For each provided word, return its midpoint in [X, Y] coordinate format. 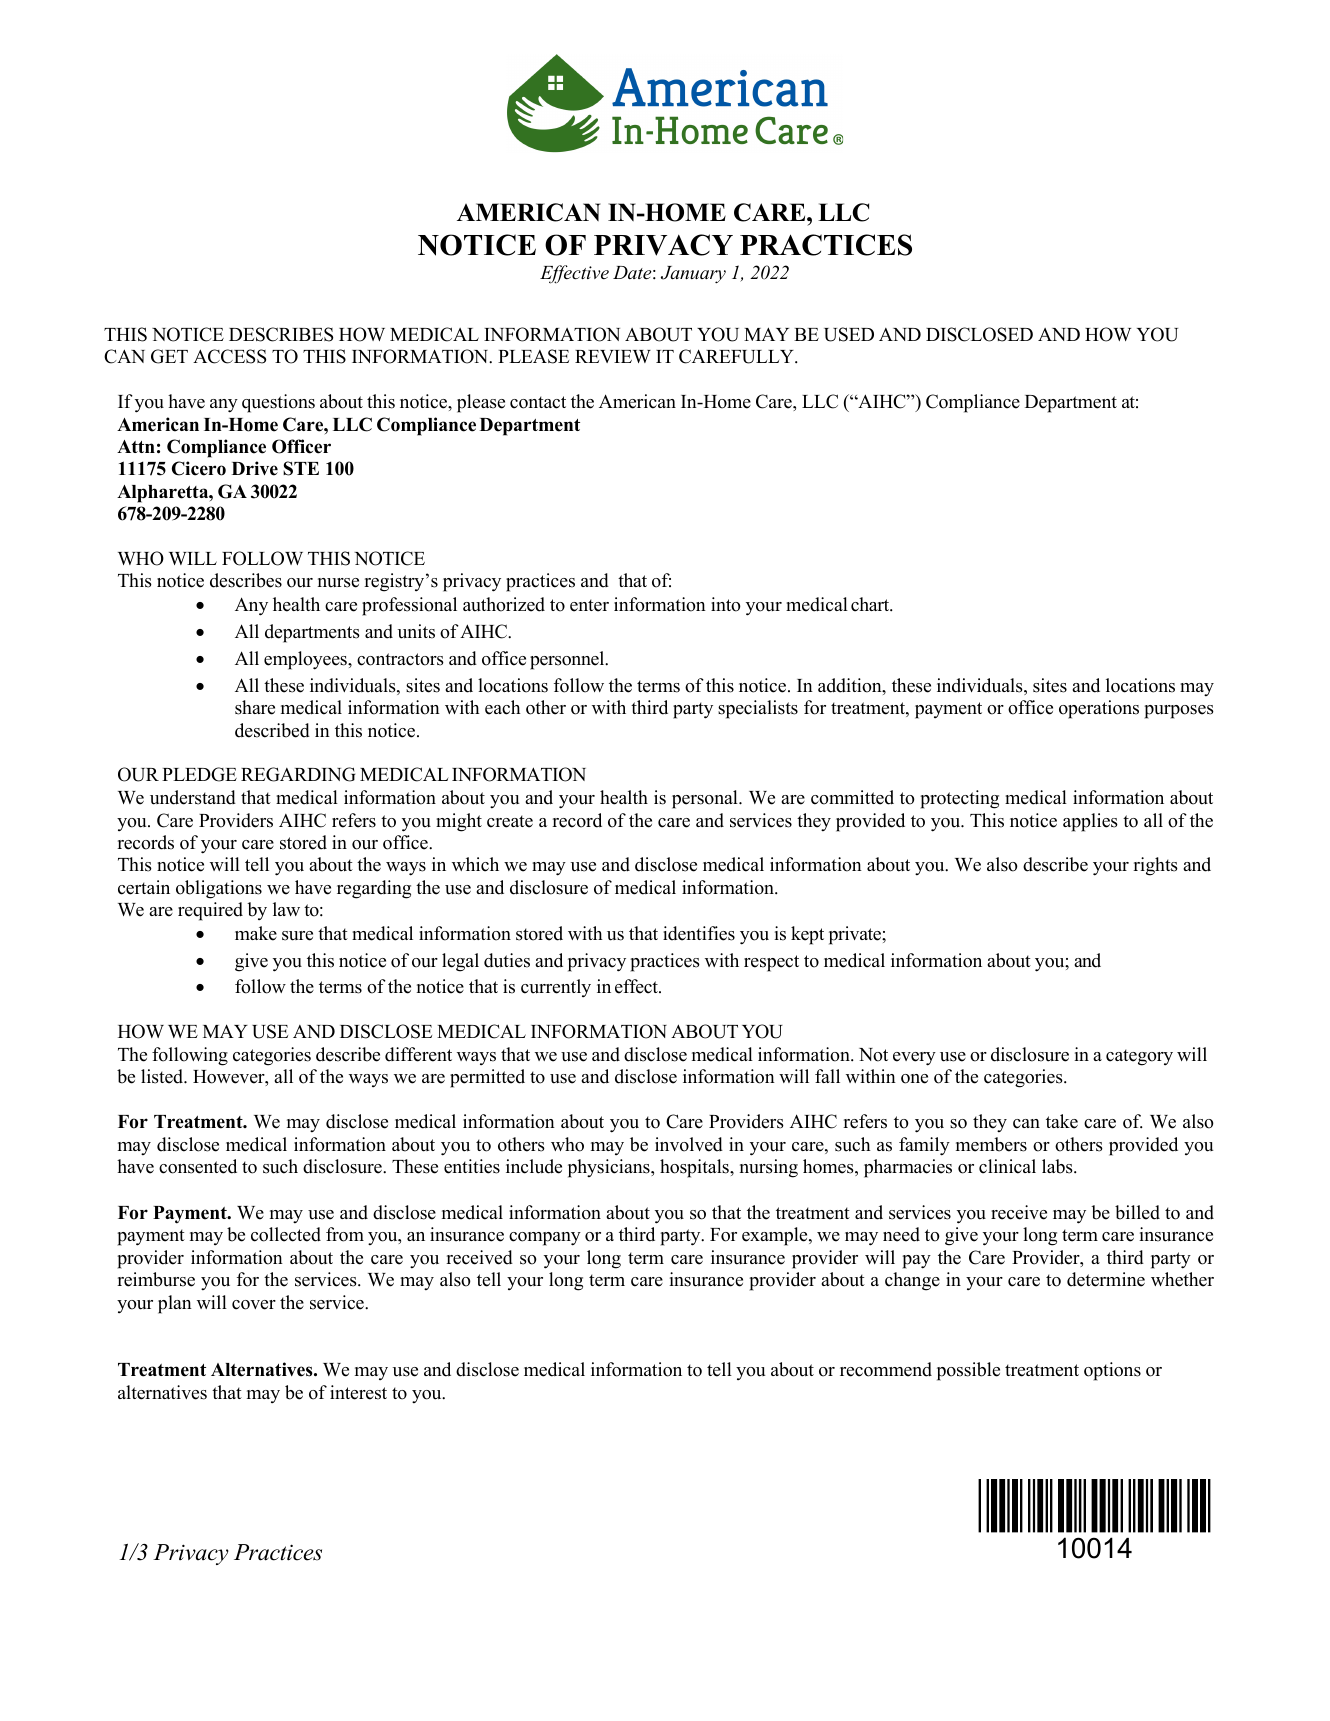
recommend [886, 1369]
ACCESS [229, 356]
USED [849, 334]
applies [1090, 822]
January [693, 274]
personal [706, 799]
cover [254, 1305]
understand [193, 797]
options [1112, 1371]
